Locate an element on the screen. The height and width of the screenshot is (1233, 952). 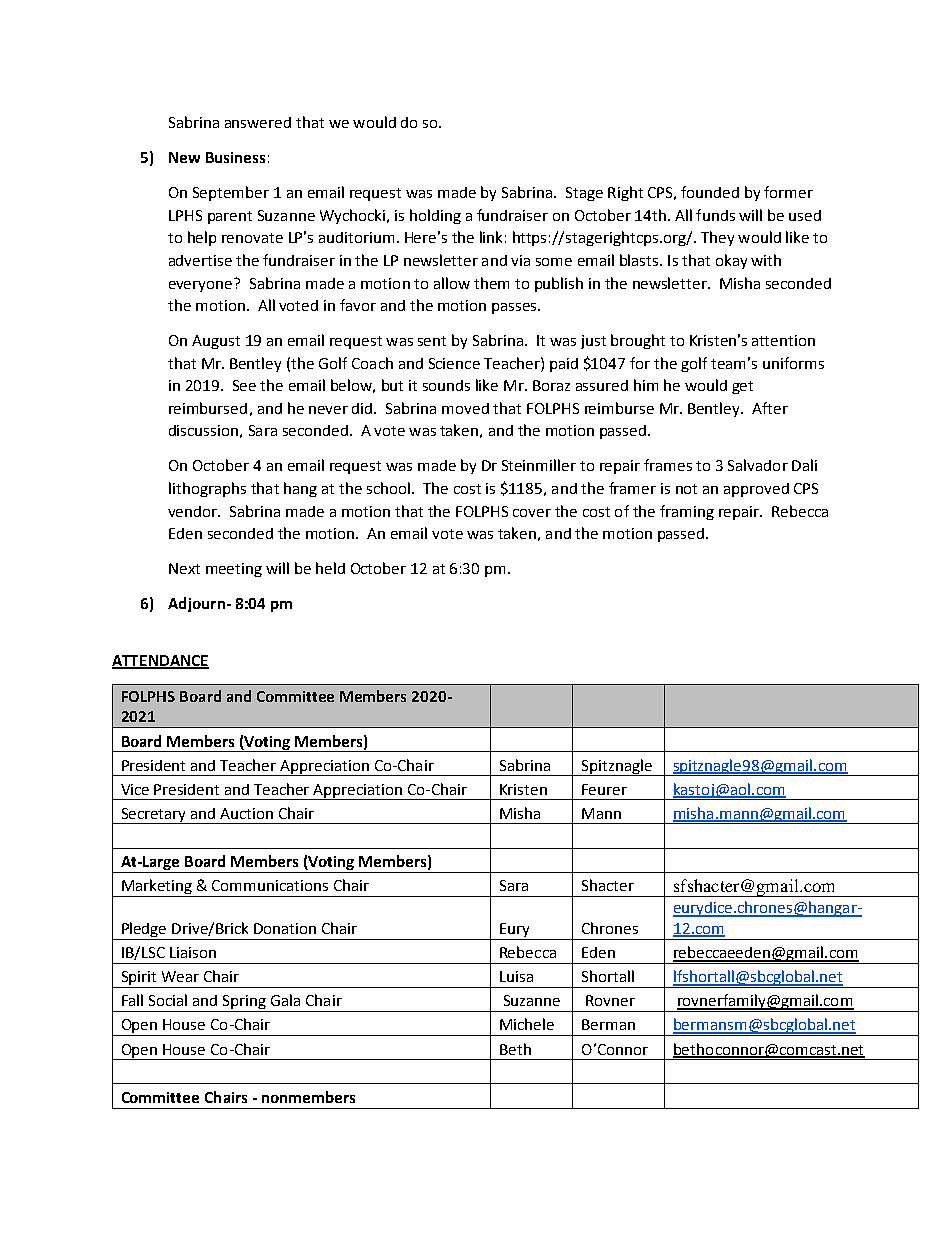
founded is located at coordinates (710, 192).
